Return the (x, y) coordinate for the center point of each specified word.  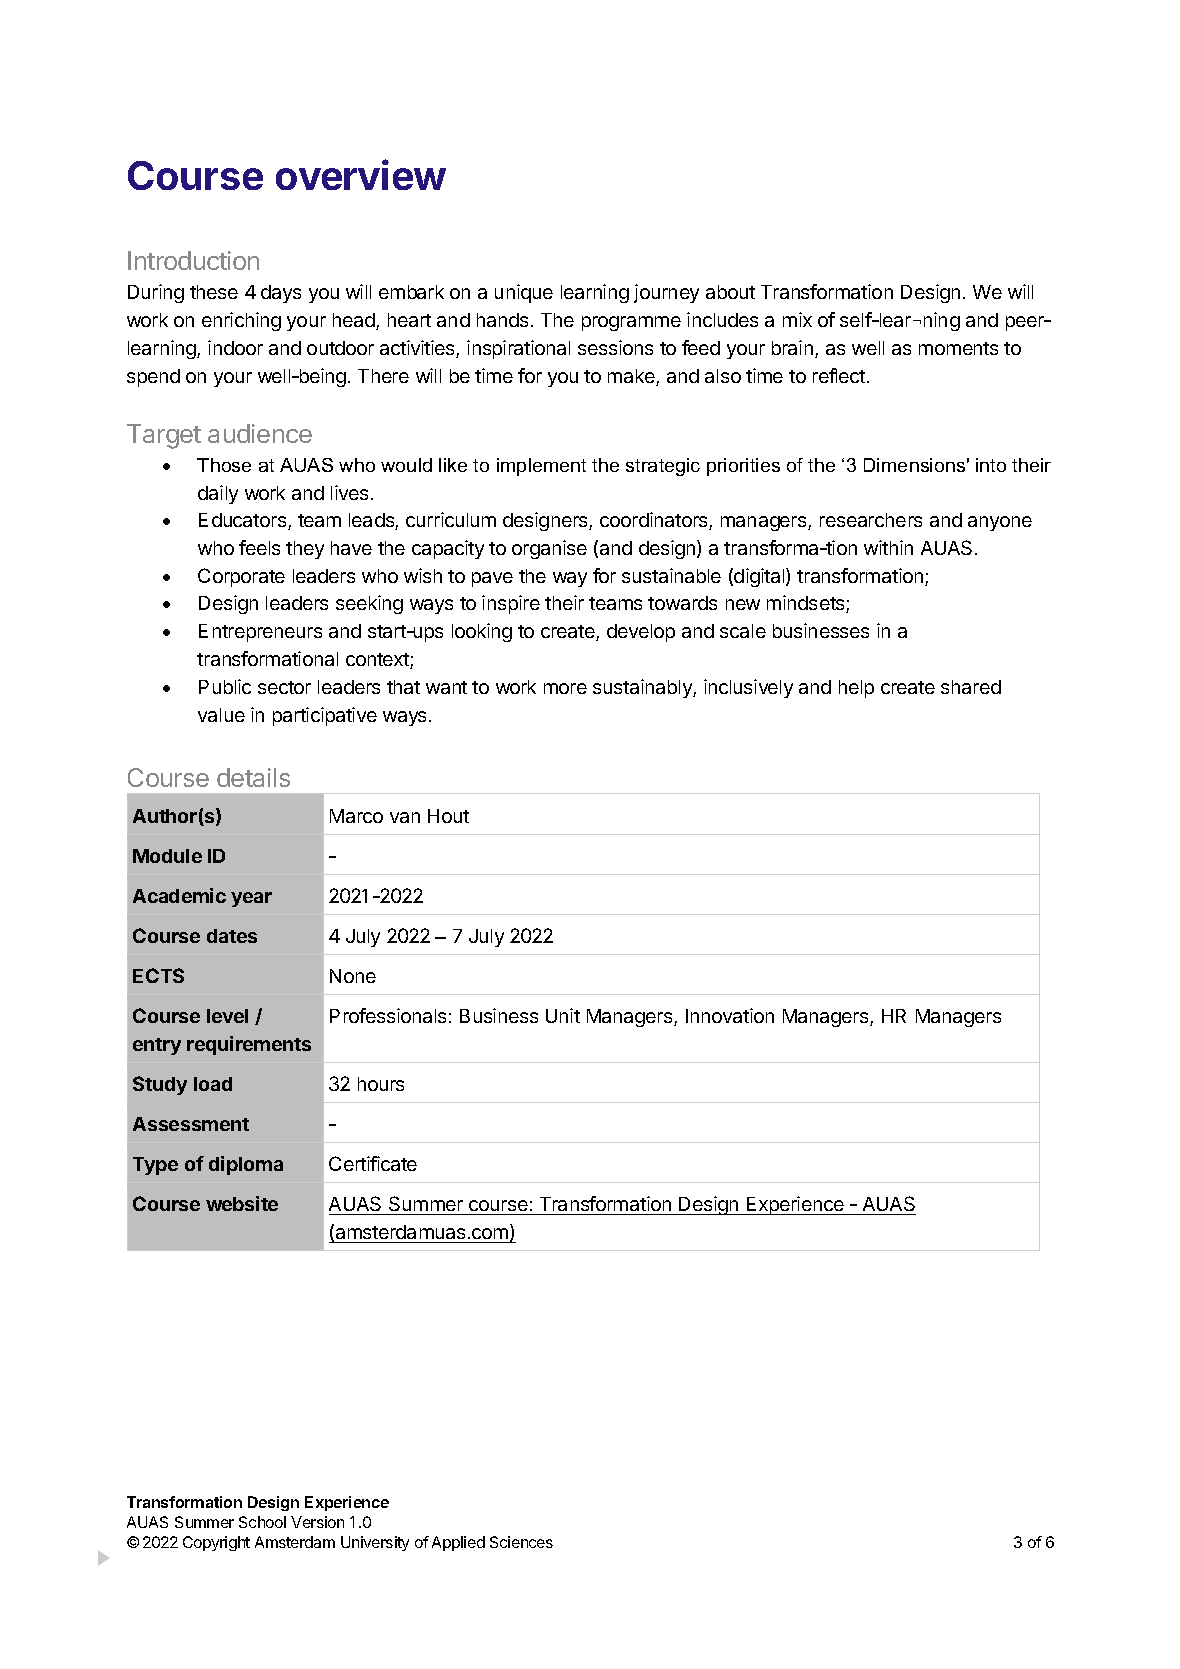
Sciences (521, 1542)
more (565, 688)
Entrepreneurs (260, 633)
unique (524, 293)
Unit (563, 1015)
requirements (249, 1045)
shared (971, 687)
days (281, 294)
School (262, 1522)
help (856, 689)
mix (797, 319)
